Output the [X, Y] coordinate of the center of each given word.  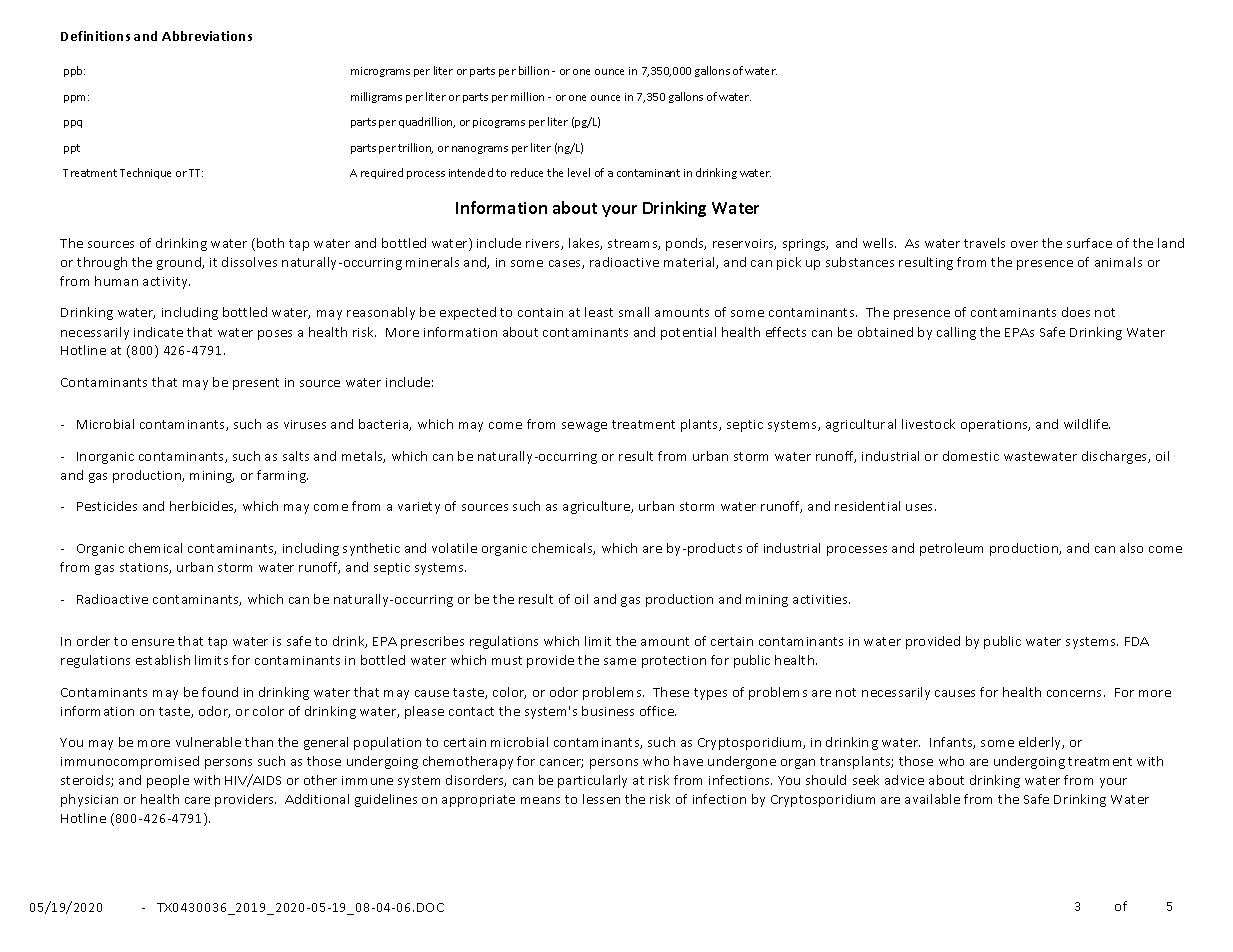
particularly [592, 781]
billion [534, 70]
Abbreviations [207, 36]
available [932, 799]
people [168, 781]
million [527, 96]
